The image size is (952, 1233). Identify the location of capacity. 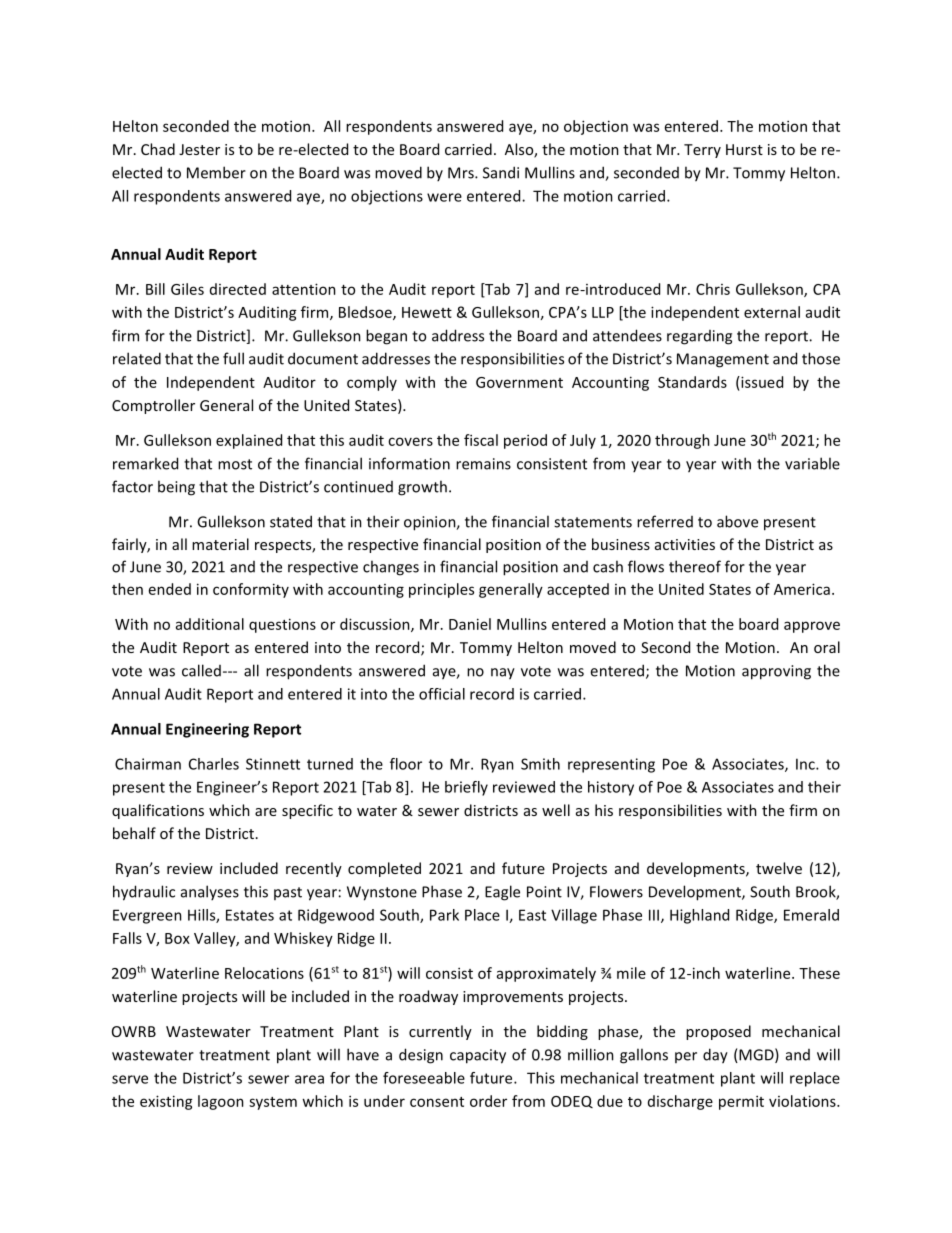
(478, 1056).
